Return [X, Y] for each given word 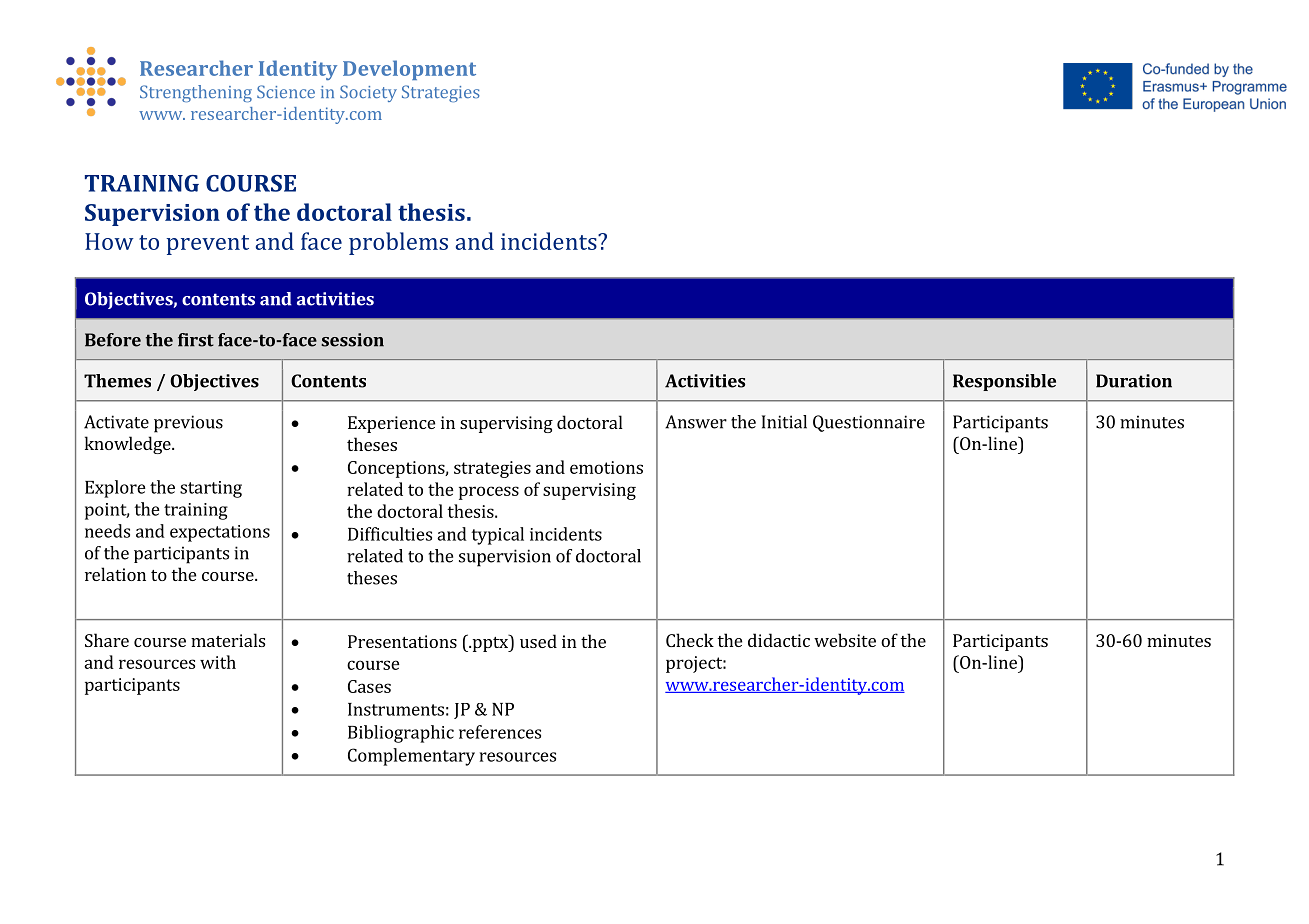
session [352, 340]
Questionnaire [869, 423]
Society [368, 93]
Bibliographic [401, 734]
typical [497, 536]
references [500, 732]
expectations [220, 533]
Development [409, 70]
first [196, 340]
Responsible [1004, 382]
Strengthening [196, 93]
